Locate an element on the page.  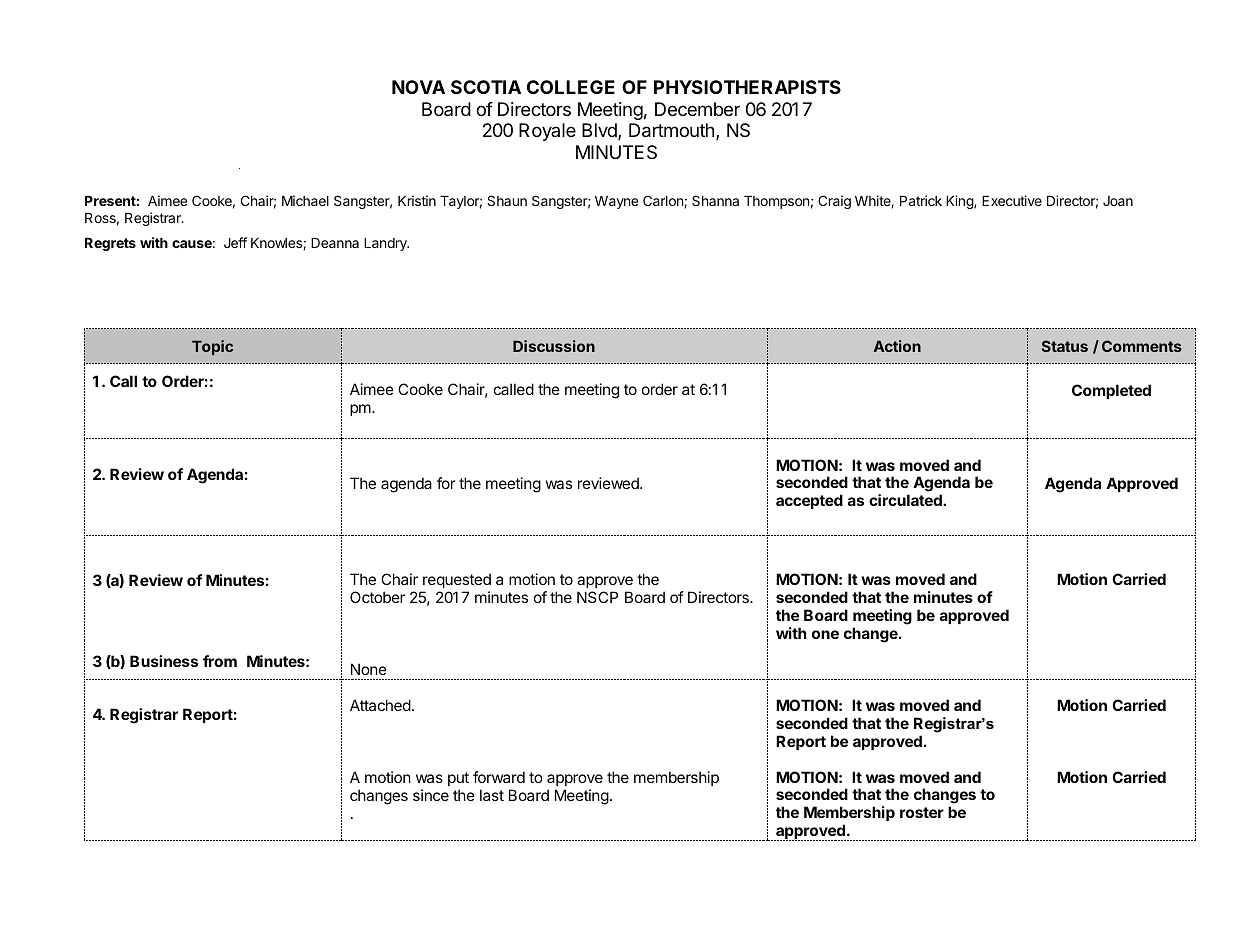
since is located at coordinates (431, 795).
